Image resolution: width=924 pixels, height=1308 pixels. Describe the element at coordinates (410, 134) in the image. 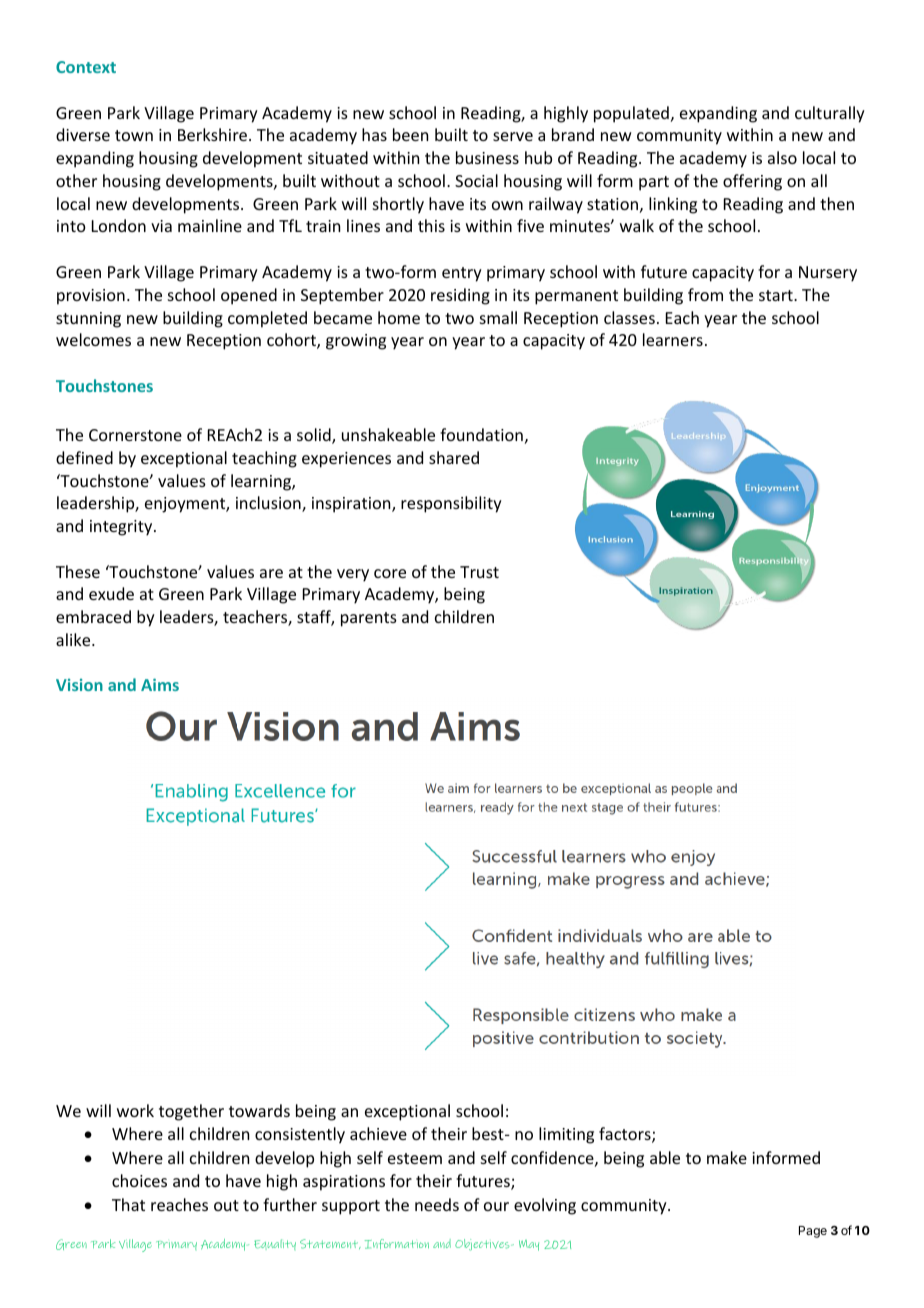

I see `been` at that location.
